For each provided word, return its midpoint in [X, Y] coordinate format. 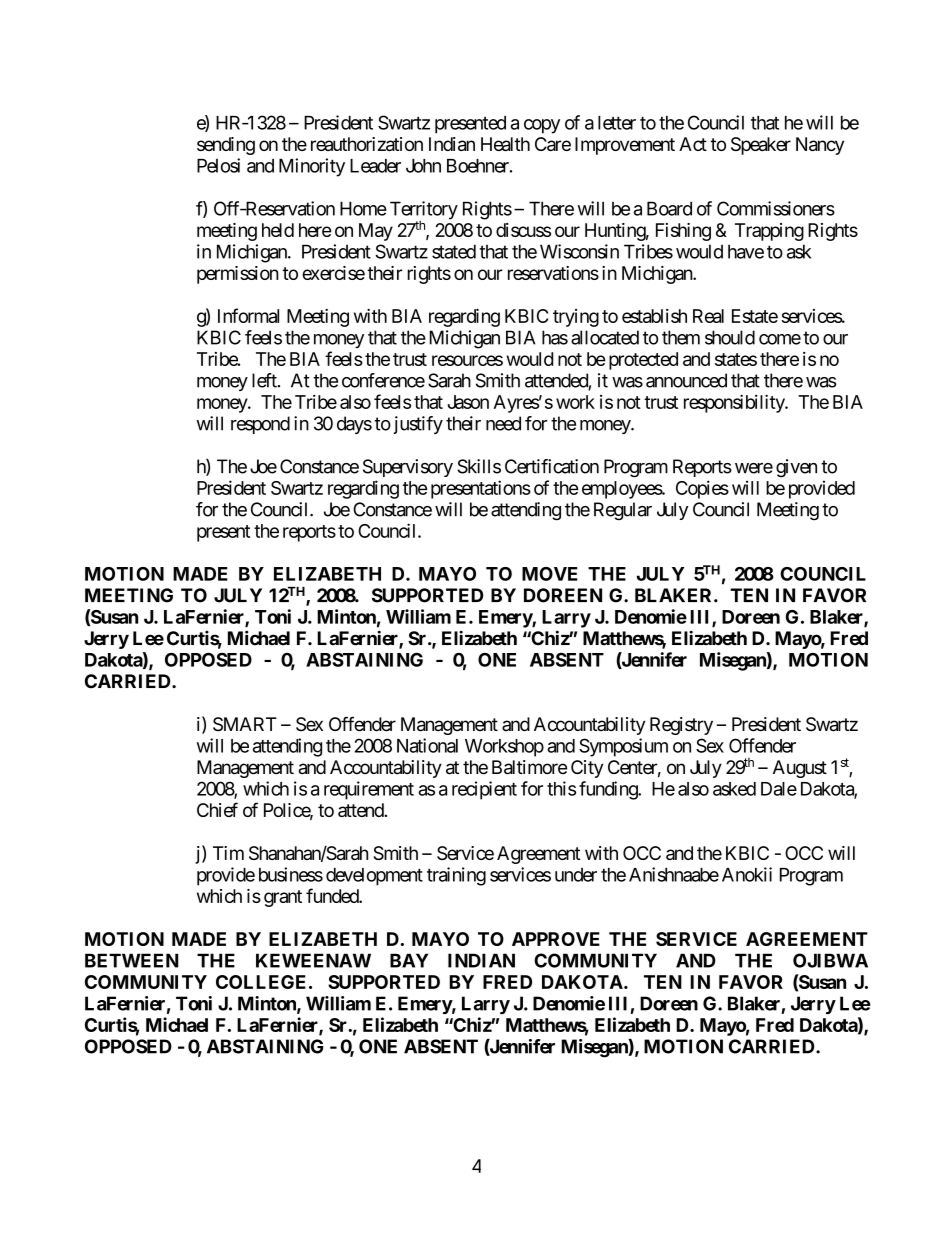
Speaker [761, 146]
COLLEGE [261, 982]
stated [454, 251]
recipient [484, 790]
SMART [245, 724]
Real [708, 316]
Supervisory [408, 468]
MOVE [550, 574]
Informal [248, 315]
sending [226, 146]
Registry [681, 726]
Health [505, 144]
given [796, 468]
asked [734, 789]
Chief [217, 809]
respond [260, 425]
